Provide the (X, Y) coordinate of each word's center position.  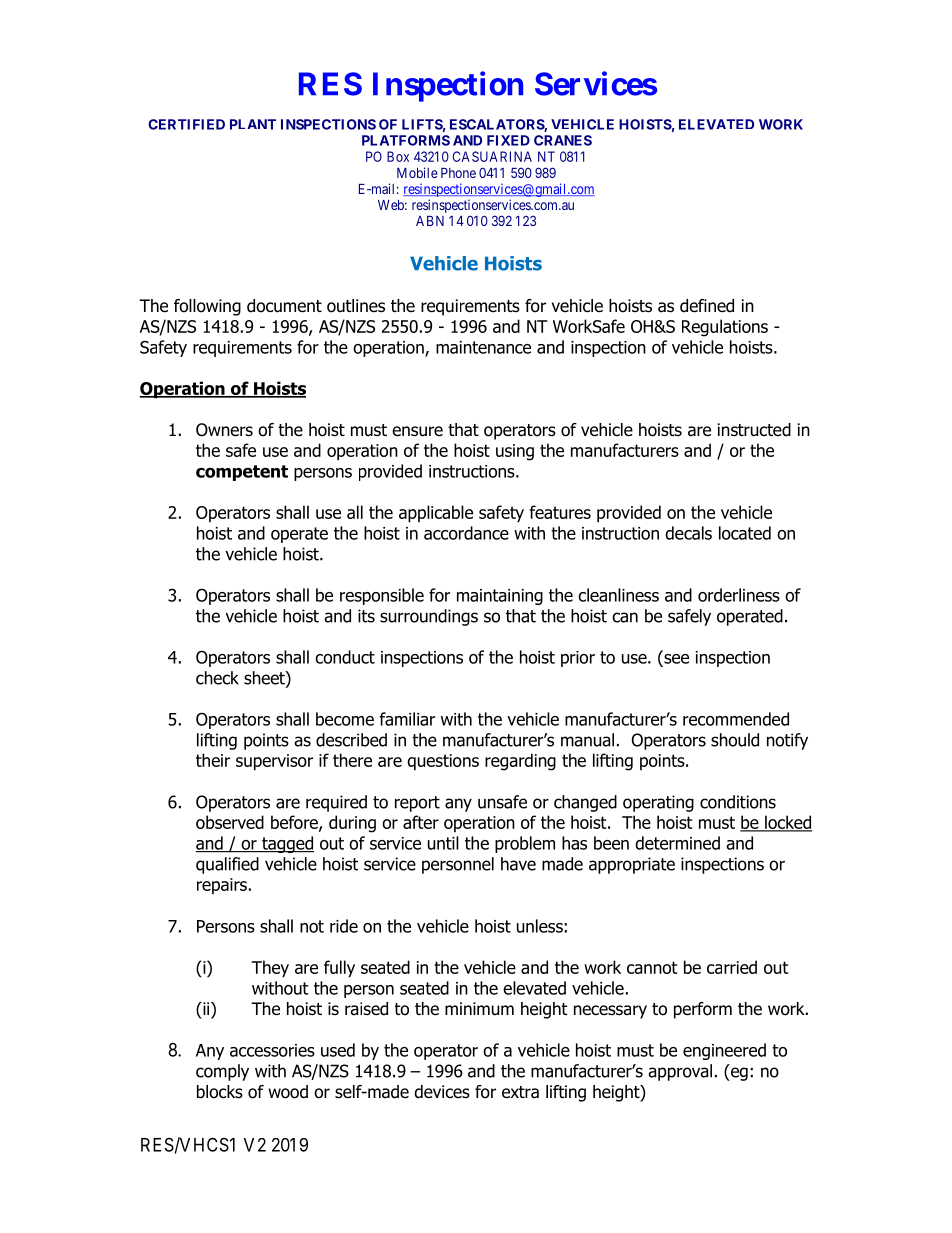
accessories (272, 1050)
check (217, 678)
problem (525, 844)
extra (520, 1092)
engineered (724, 1051)
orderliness (739, 595)
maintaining (500, 597)
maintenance (483, 347)
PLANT (253, 124)
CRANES (563, 140)
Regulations (725, 328)
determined (677, 843)
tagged (287, 844)
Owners (224, 430)
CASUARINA (492, 156)
